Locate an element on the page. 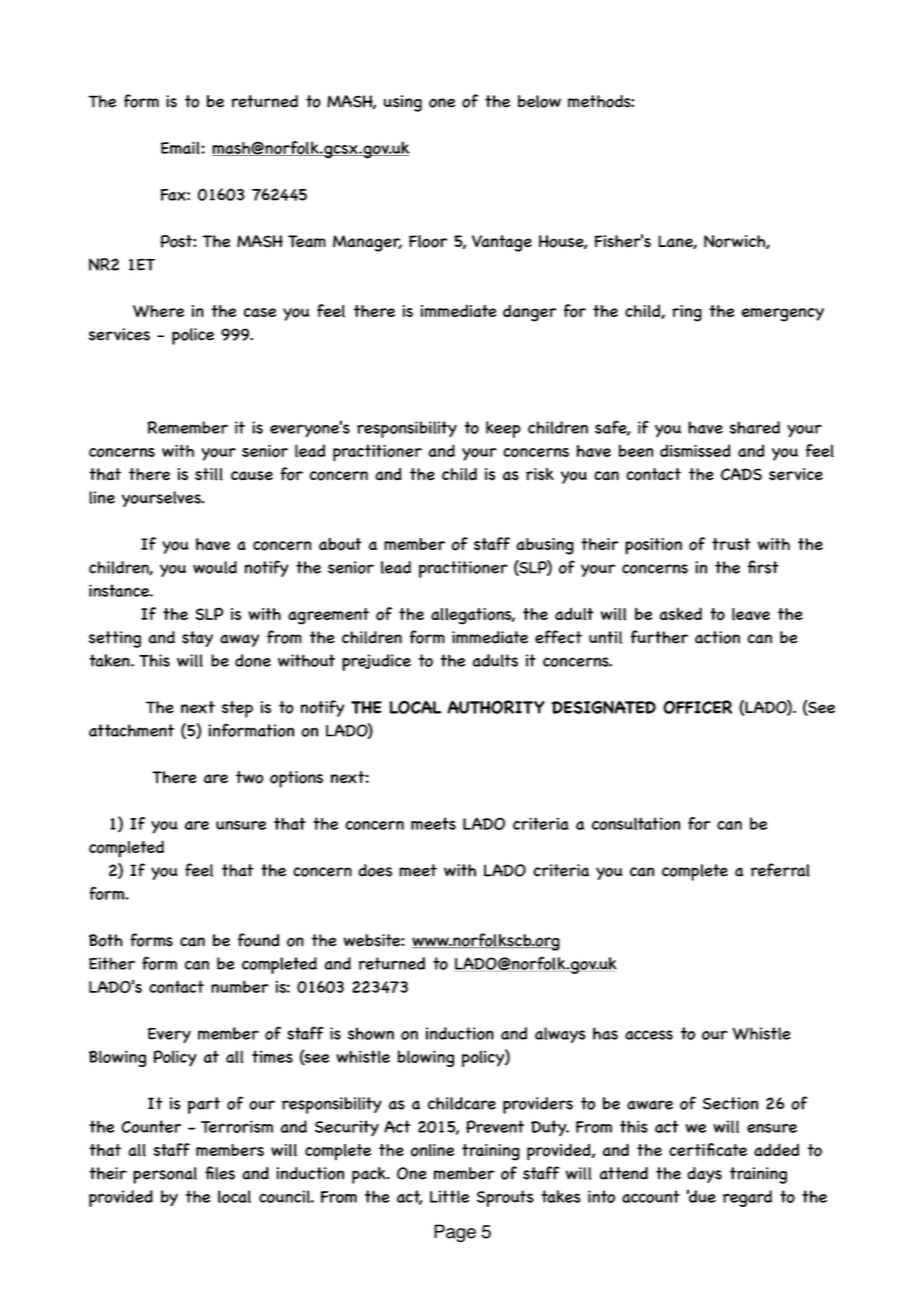 This document has width=924, height=1308. personal is located at coordinates (165, 1175).
